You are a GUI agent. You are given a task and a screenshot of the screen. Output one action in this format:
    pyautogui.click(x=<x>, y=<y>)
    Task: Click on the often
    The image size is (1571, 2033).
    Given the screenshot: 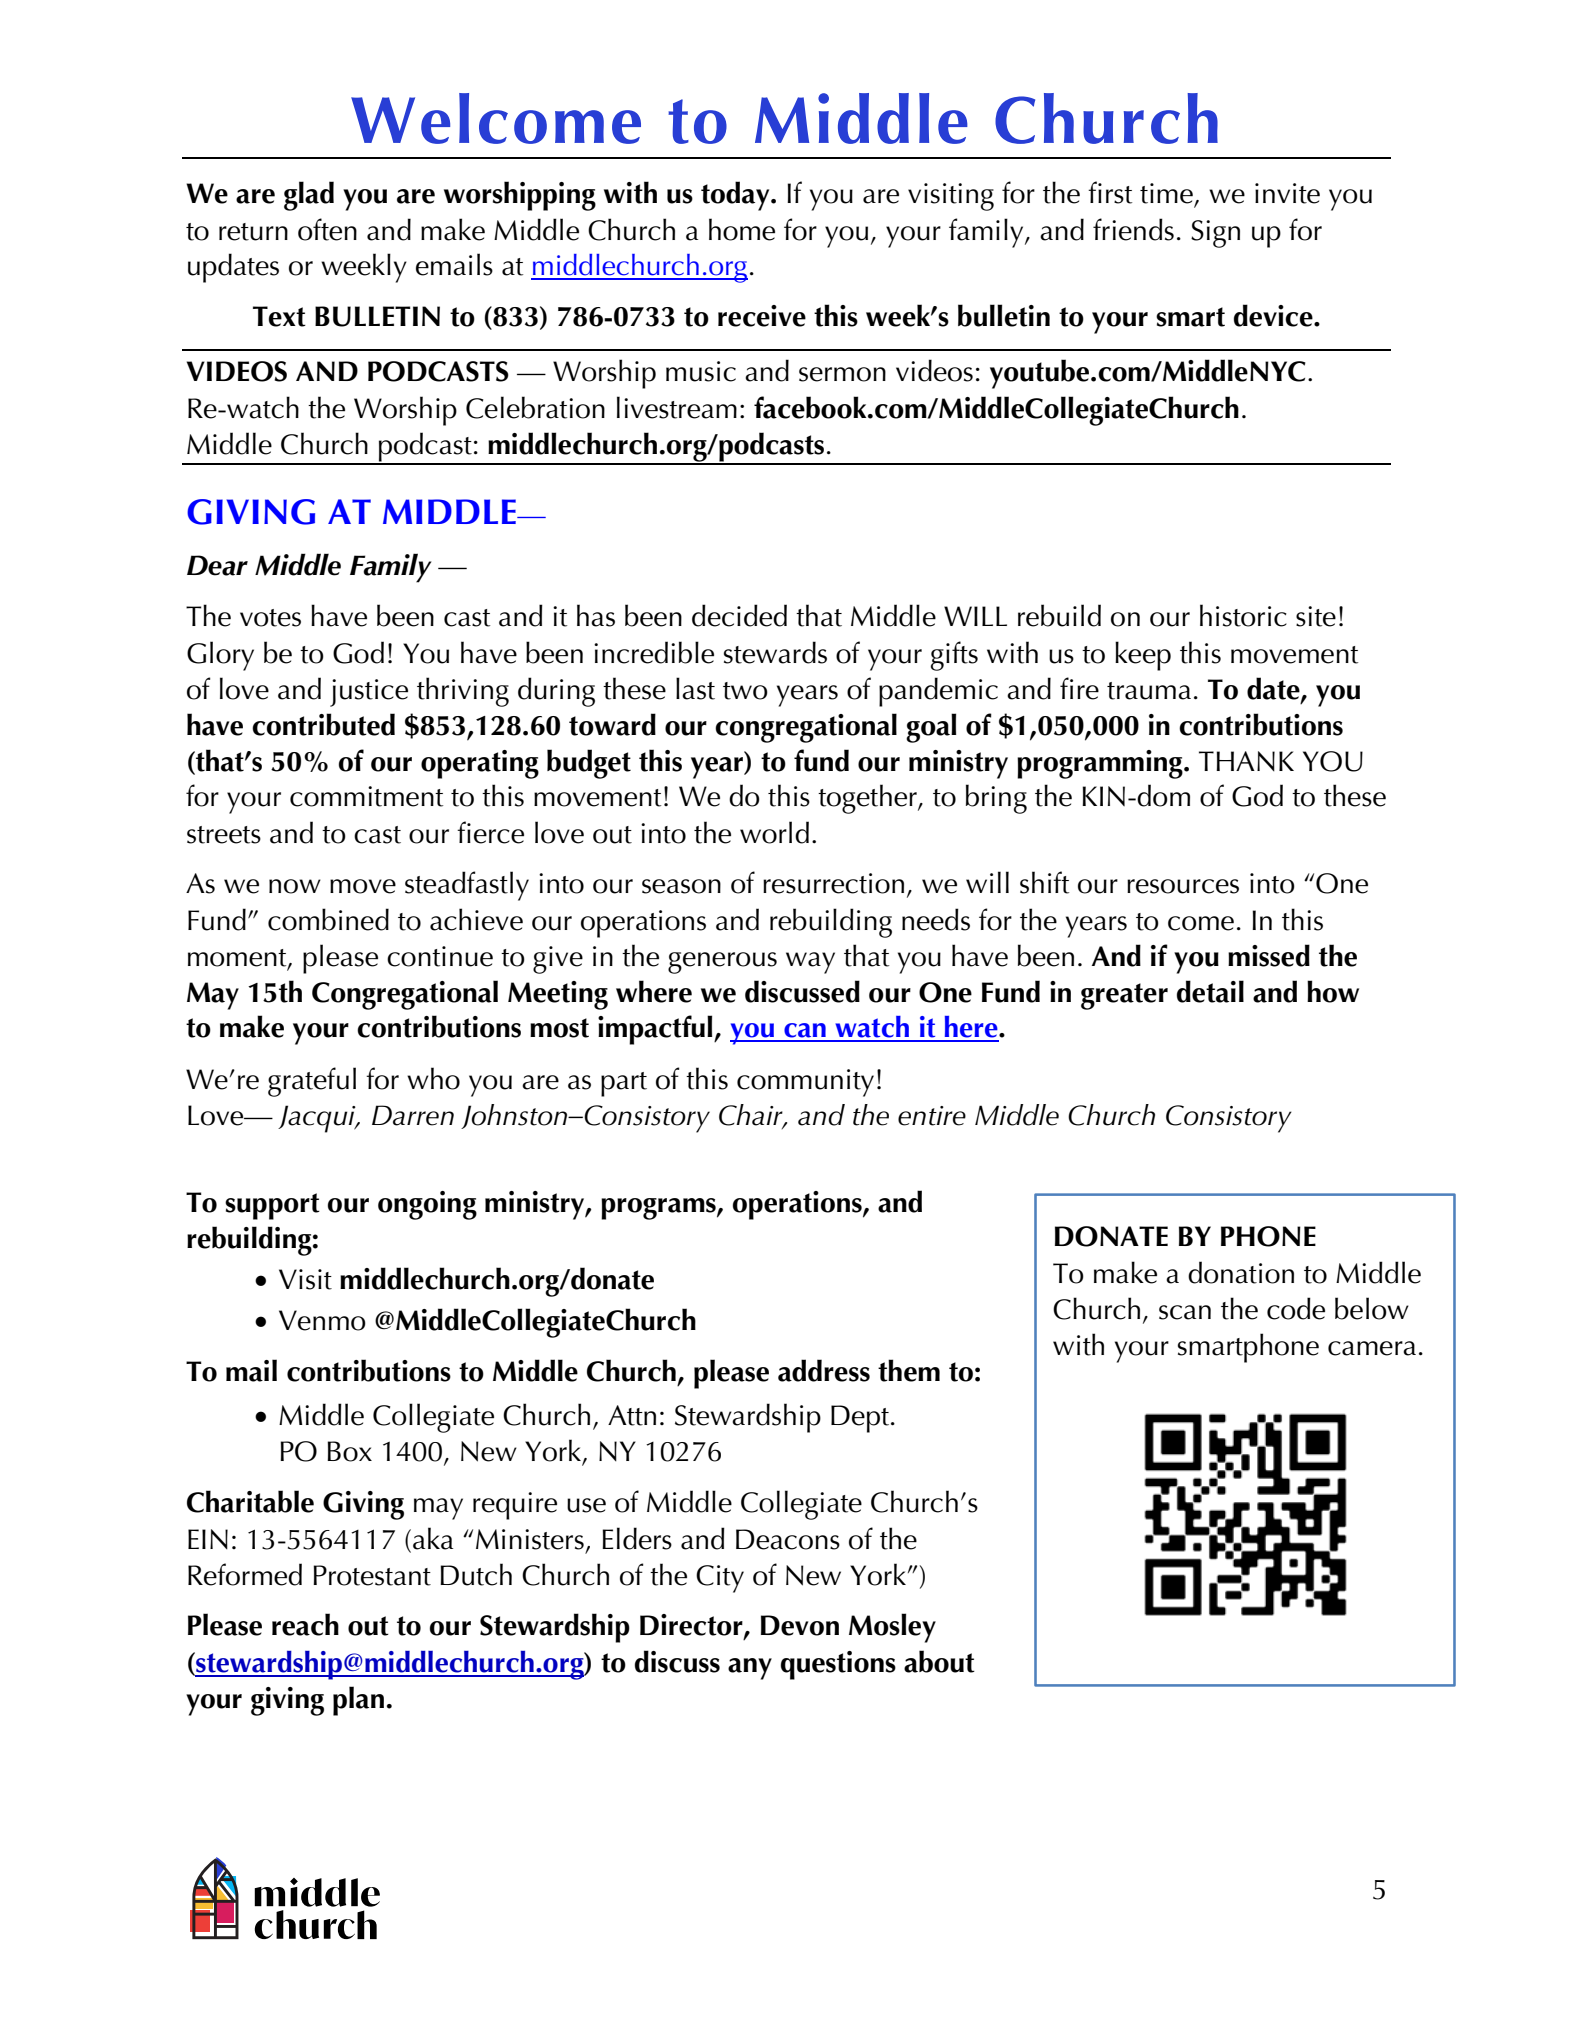 What is the action you would take?
    pyautogui.click(x=327, y=229)
